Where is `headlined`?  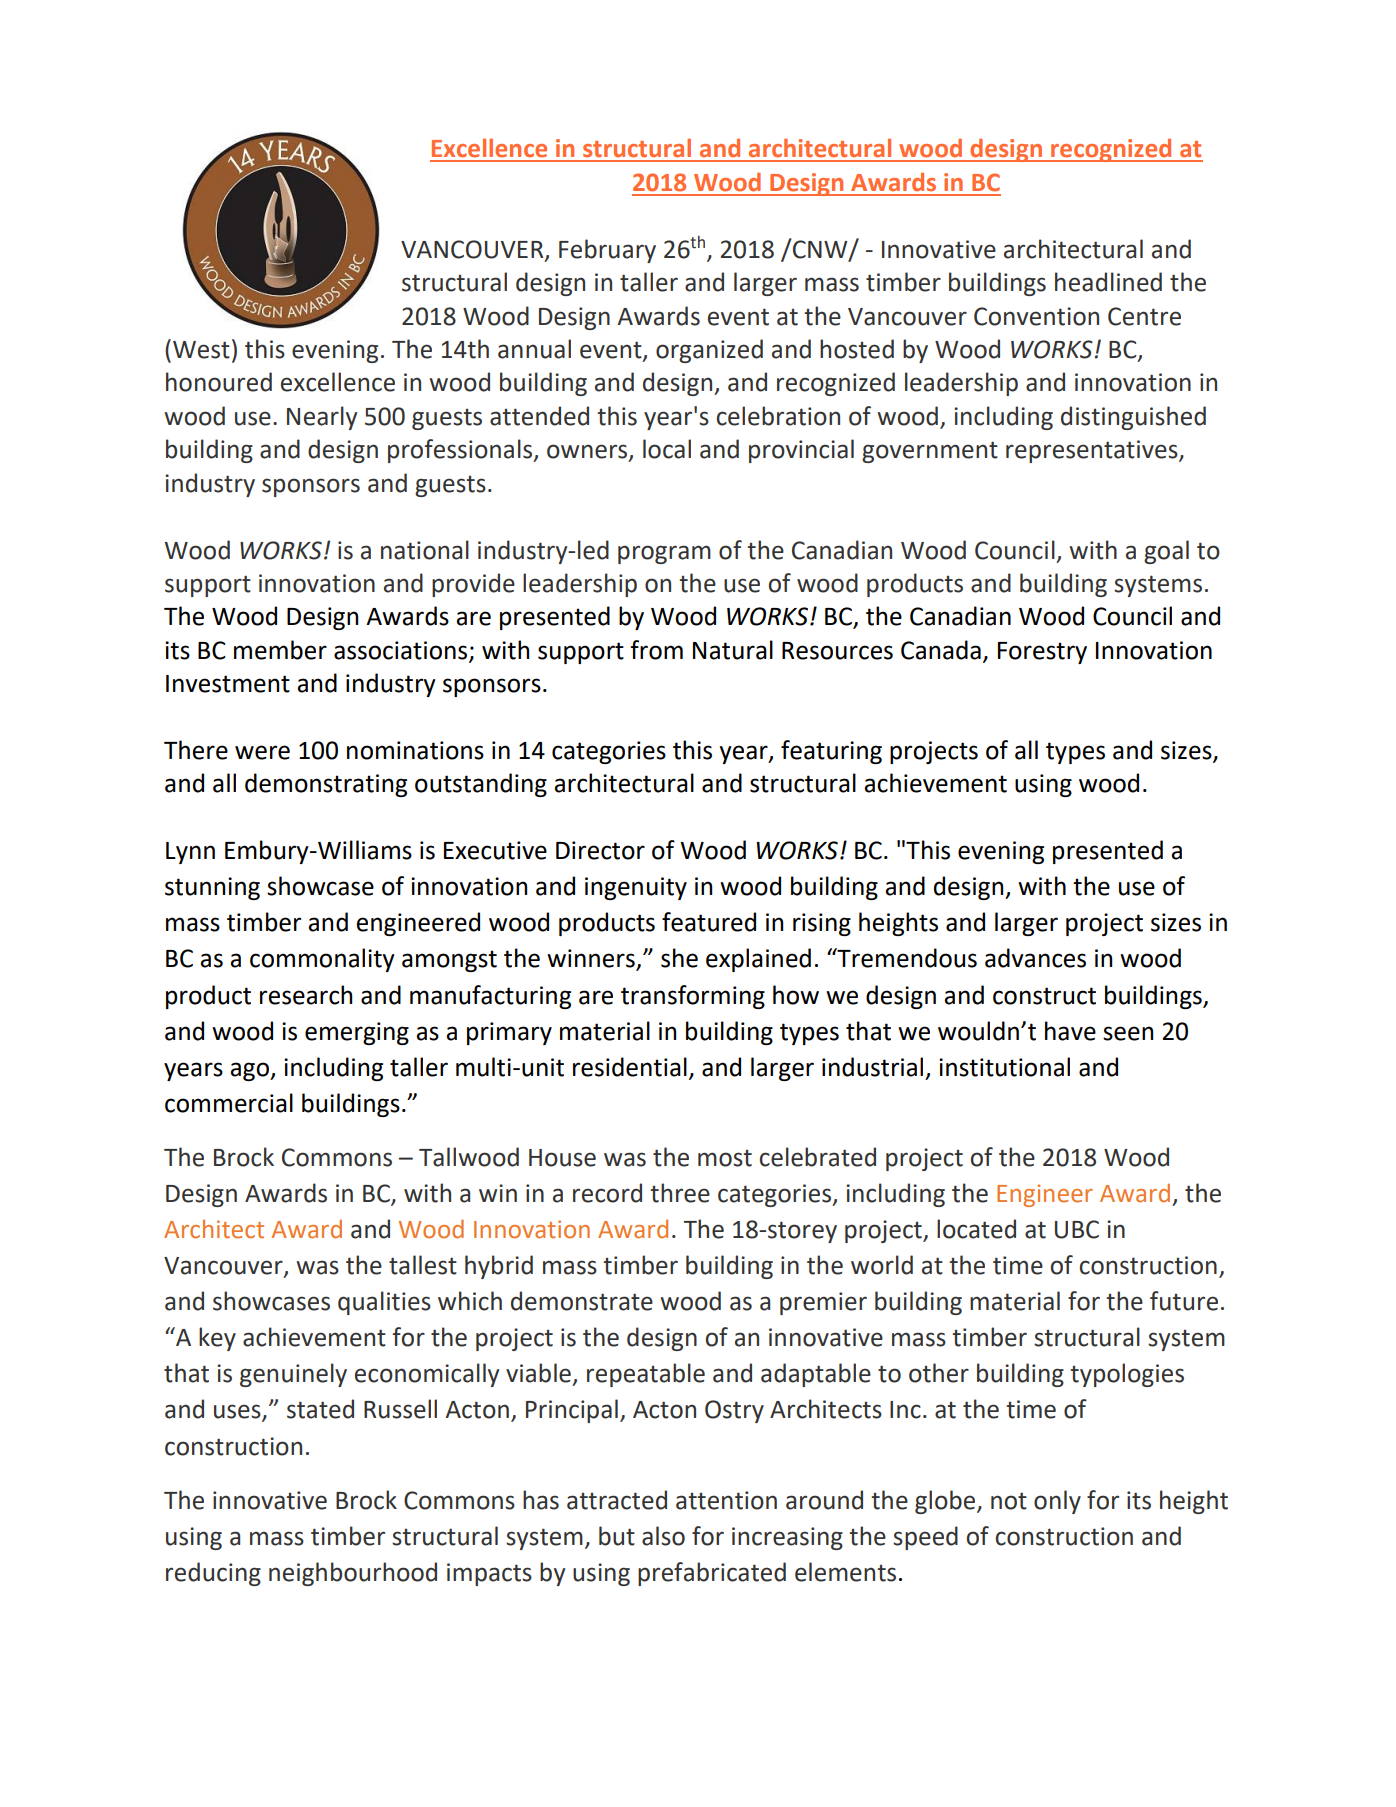 headlined is located at coordinates (1108, 282).
